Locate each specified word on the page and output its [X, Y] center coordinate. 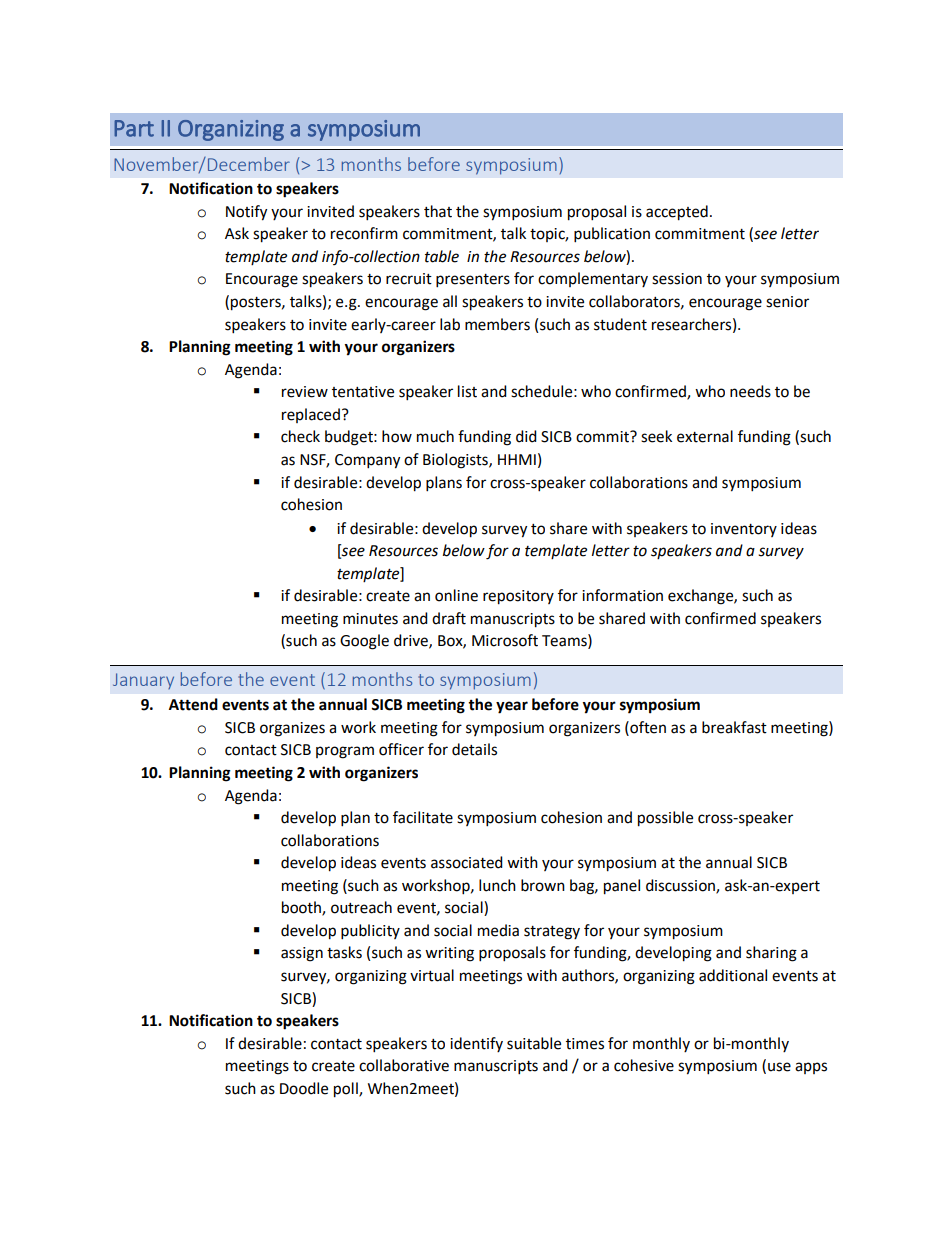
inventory [744, 530]
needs [750, 391]
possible [665, 819]
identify [476, 1044]
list [467, 391]
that [438, 211]
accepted [677, 213]
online [456, 595]
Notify [246, 213]
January [143, 681]
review [305, 392]
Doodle [304, 1088]
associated [467, 862]
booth [302, 908]
